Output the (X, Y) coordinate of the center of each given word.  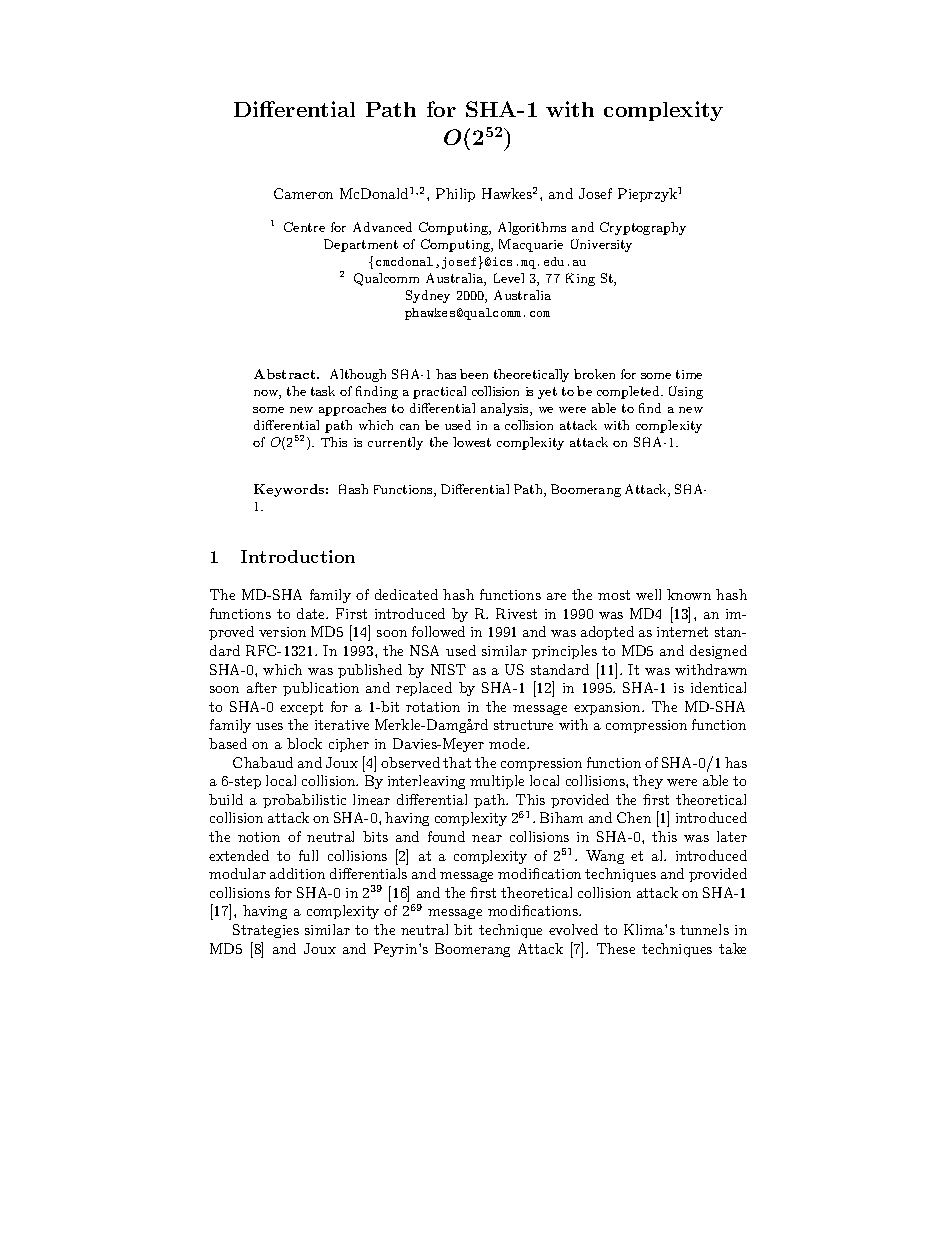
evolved (573, 929)
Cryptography (643, 228)
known (689, 594)
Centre (304, 227)
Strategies (266, 931)
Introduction (298, 556)
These (616, 948)
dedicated (406, 594)
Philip (455, 195)
